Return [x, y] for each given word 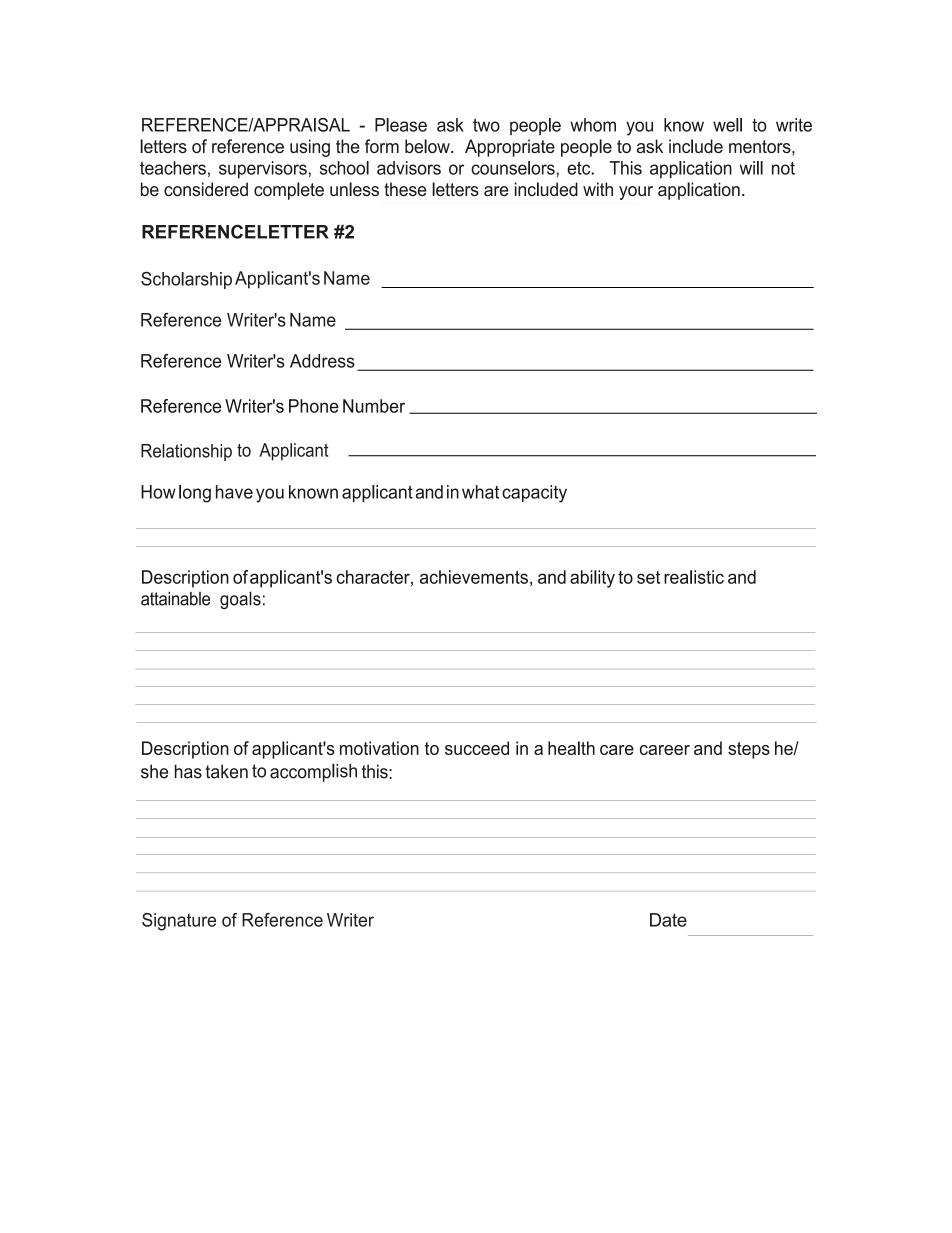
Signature [179, 922]
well [727, 125]
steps [749, 750]
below [428, 146]
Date [668, 920]
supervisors [263, 169]
